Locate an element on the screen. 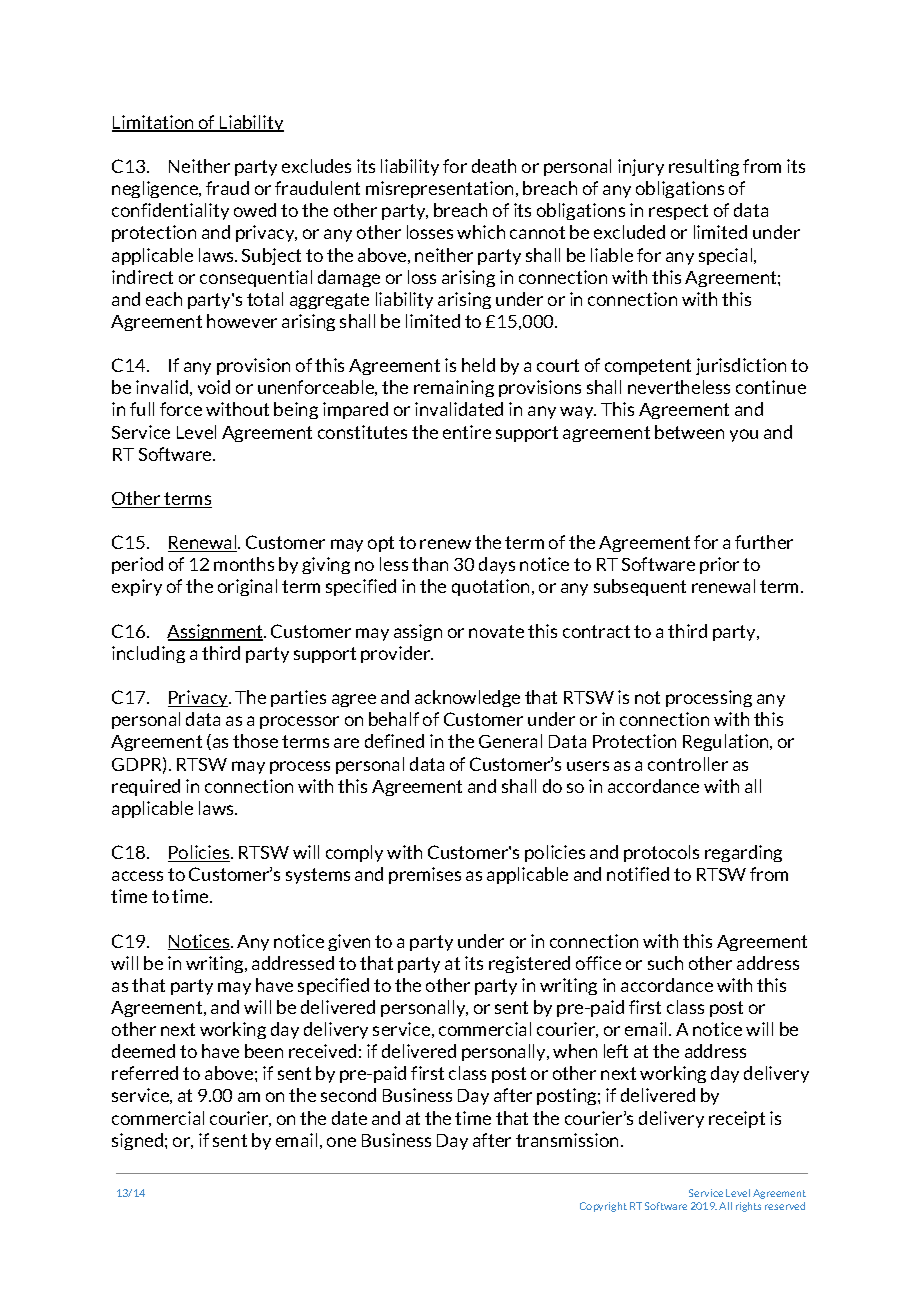 Image resolution: width=924 pixels, height=1308 pixels. General is located at coordinates (510, 741).
